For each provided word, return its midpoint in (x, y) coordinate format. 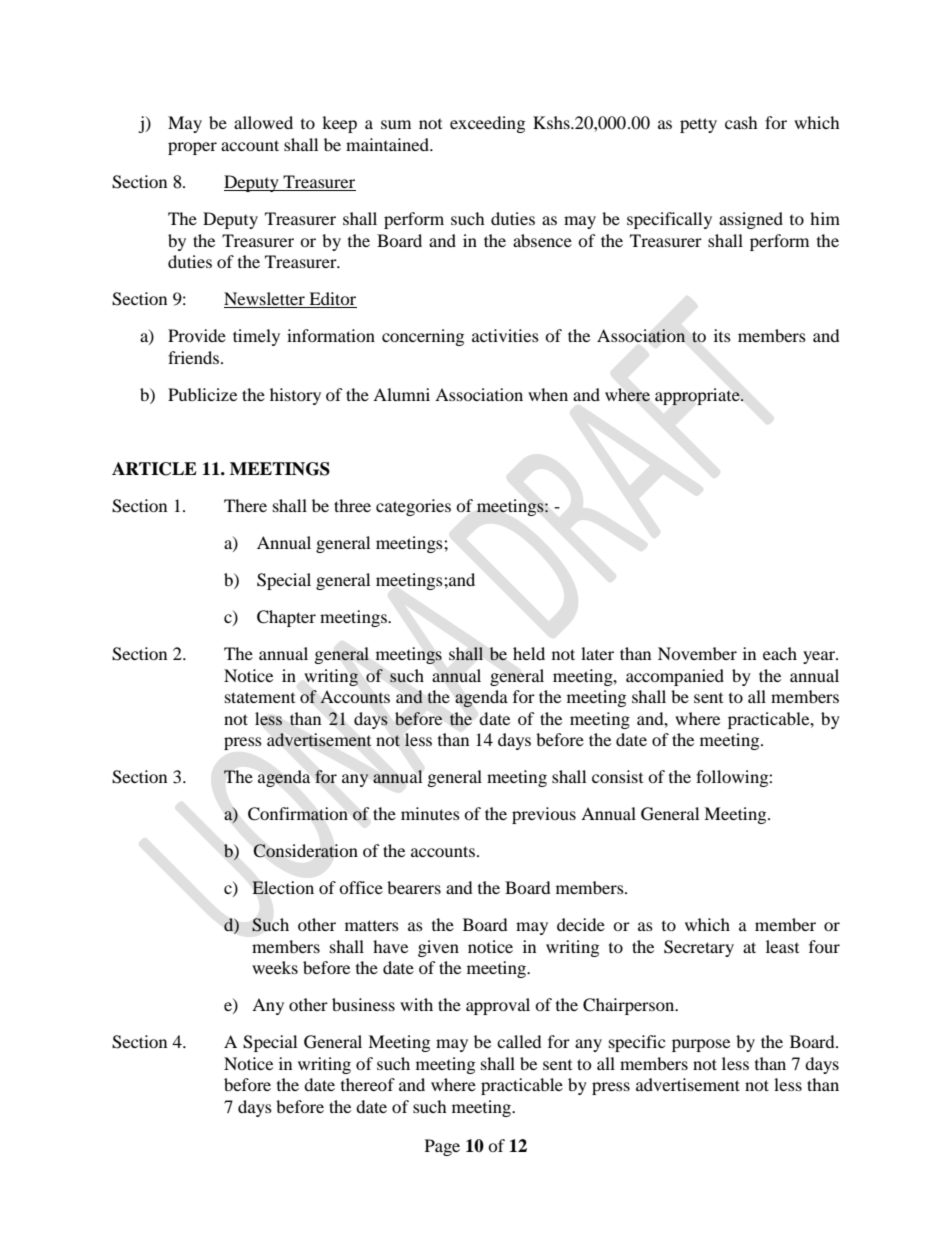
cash (741, 122)
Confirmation (298, 814)
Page (442, 1147)
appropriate (698, 396)
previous (544, 815)
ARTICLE (154, 469)
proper (192, 148)
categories (413, 507)
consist (617, 776)
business (363, 1004)
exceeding (487, 124)
